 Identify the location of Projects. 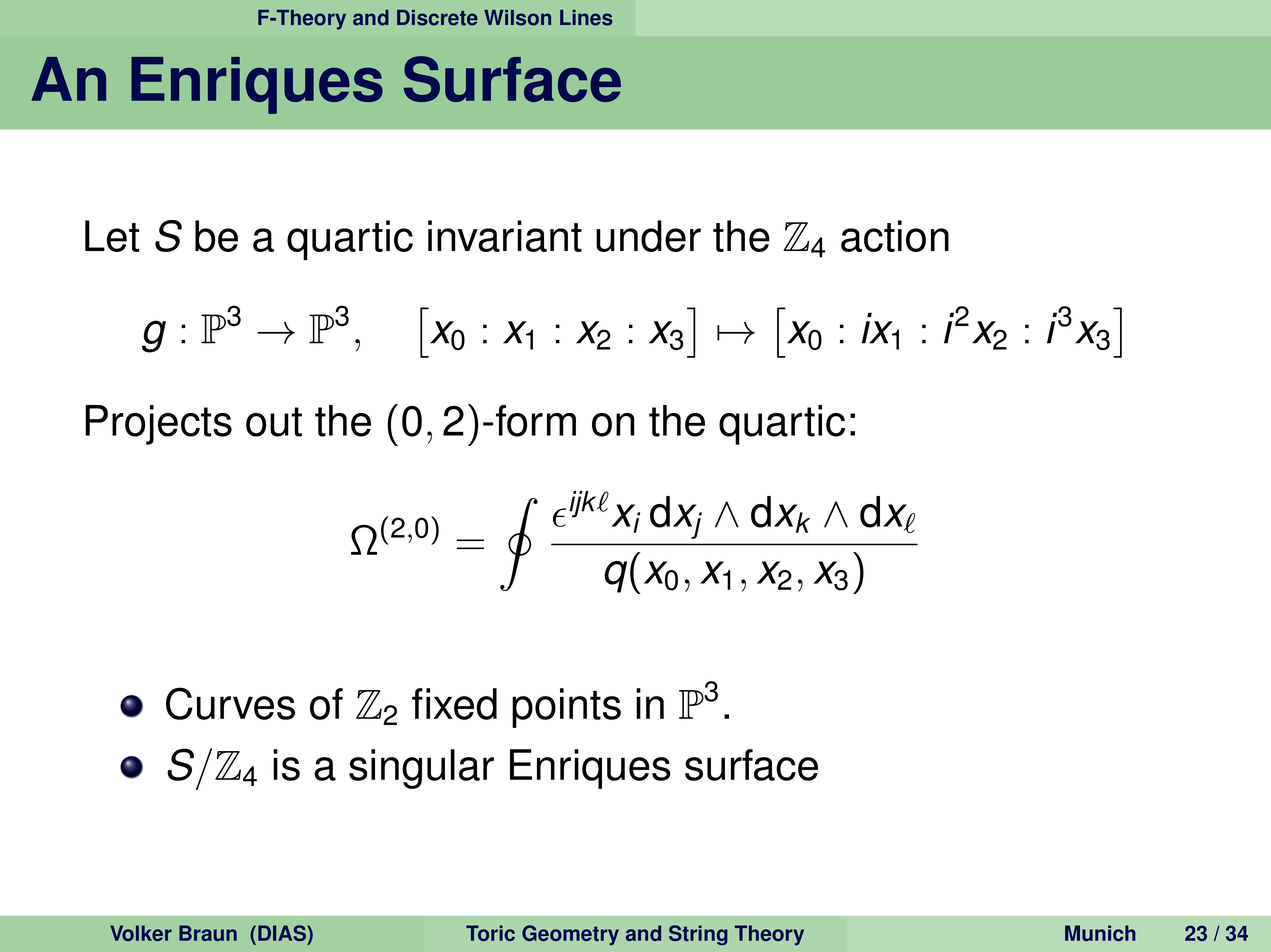
(158, 425).
